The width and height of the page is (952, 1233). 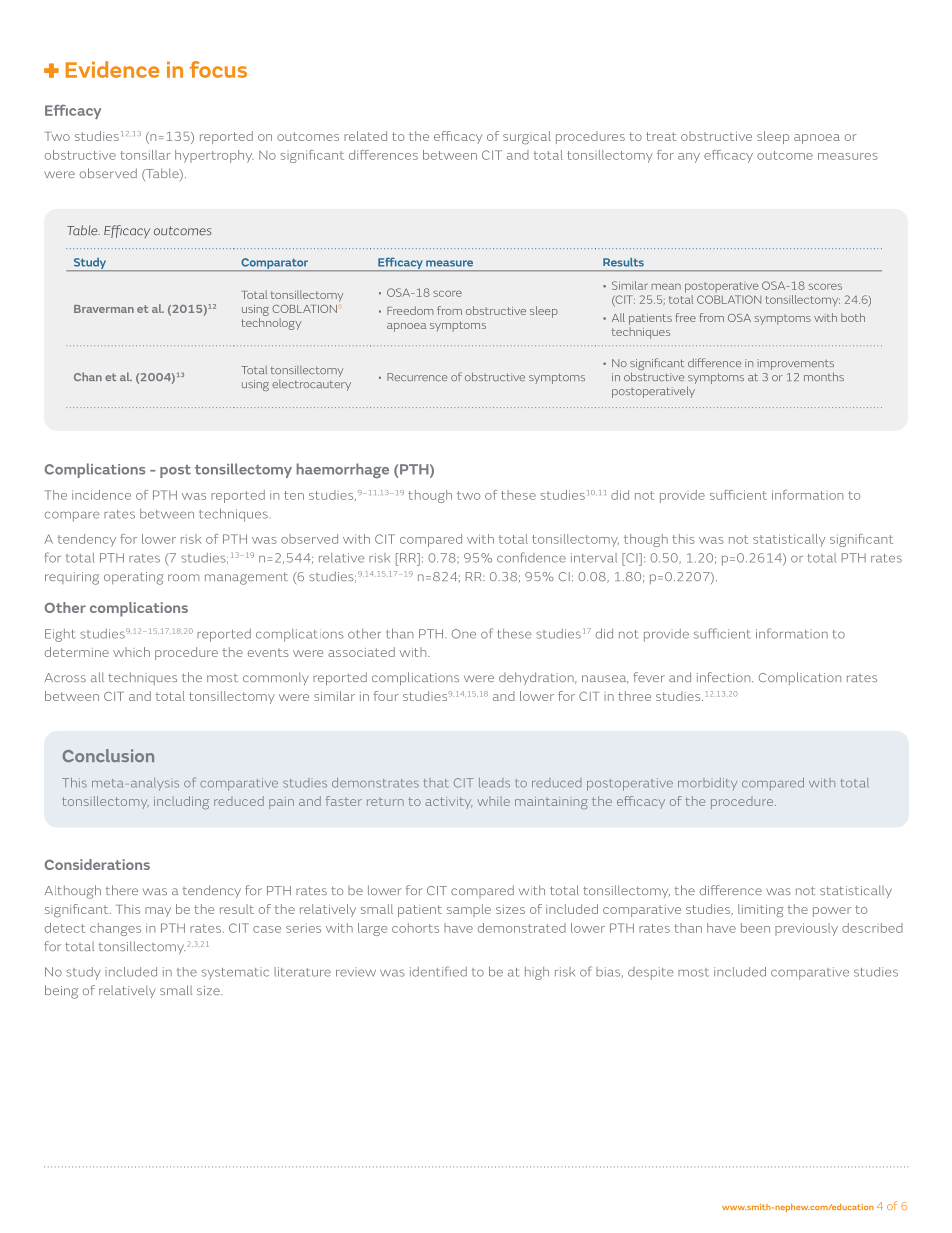 What do you see at coordinates (235, 973) in the page?
I see `systematic` at bounding box center [235, 973].
